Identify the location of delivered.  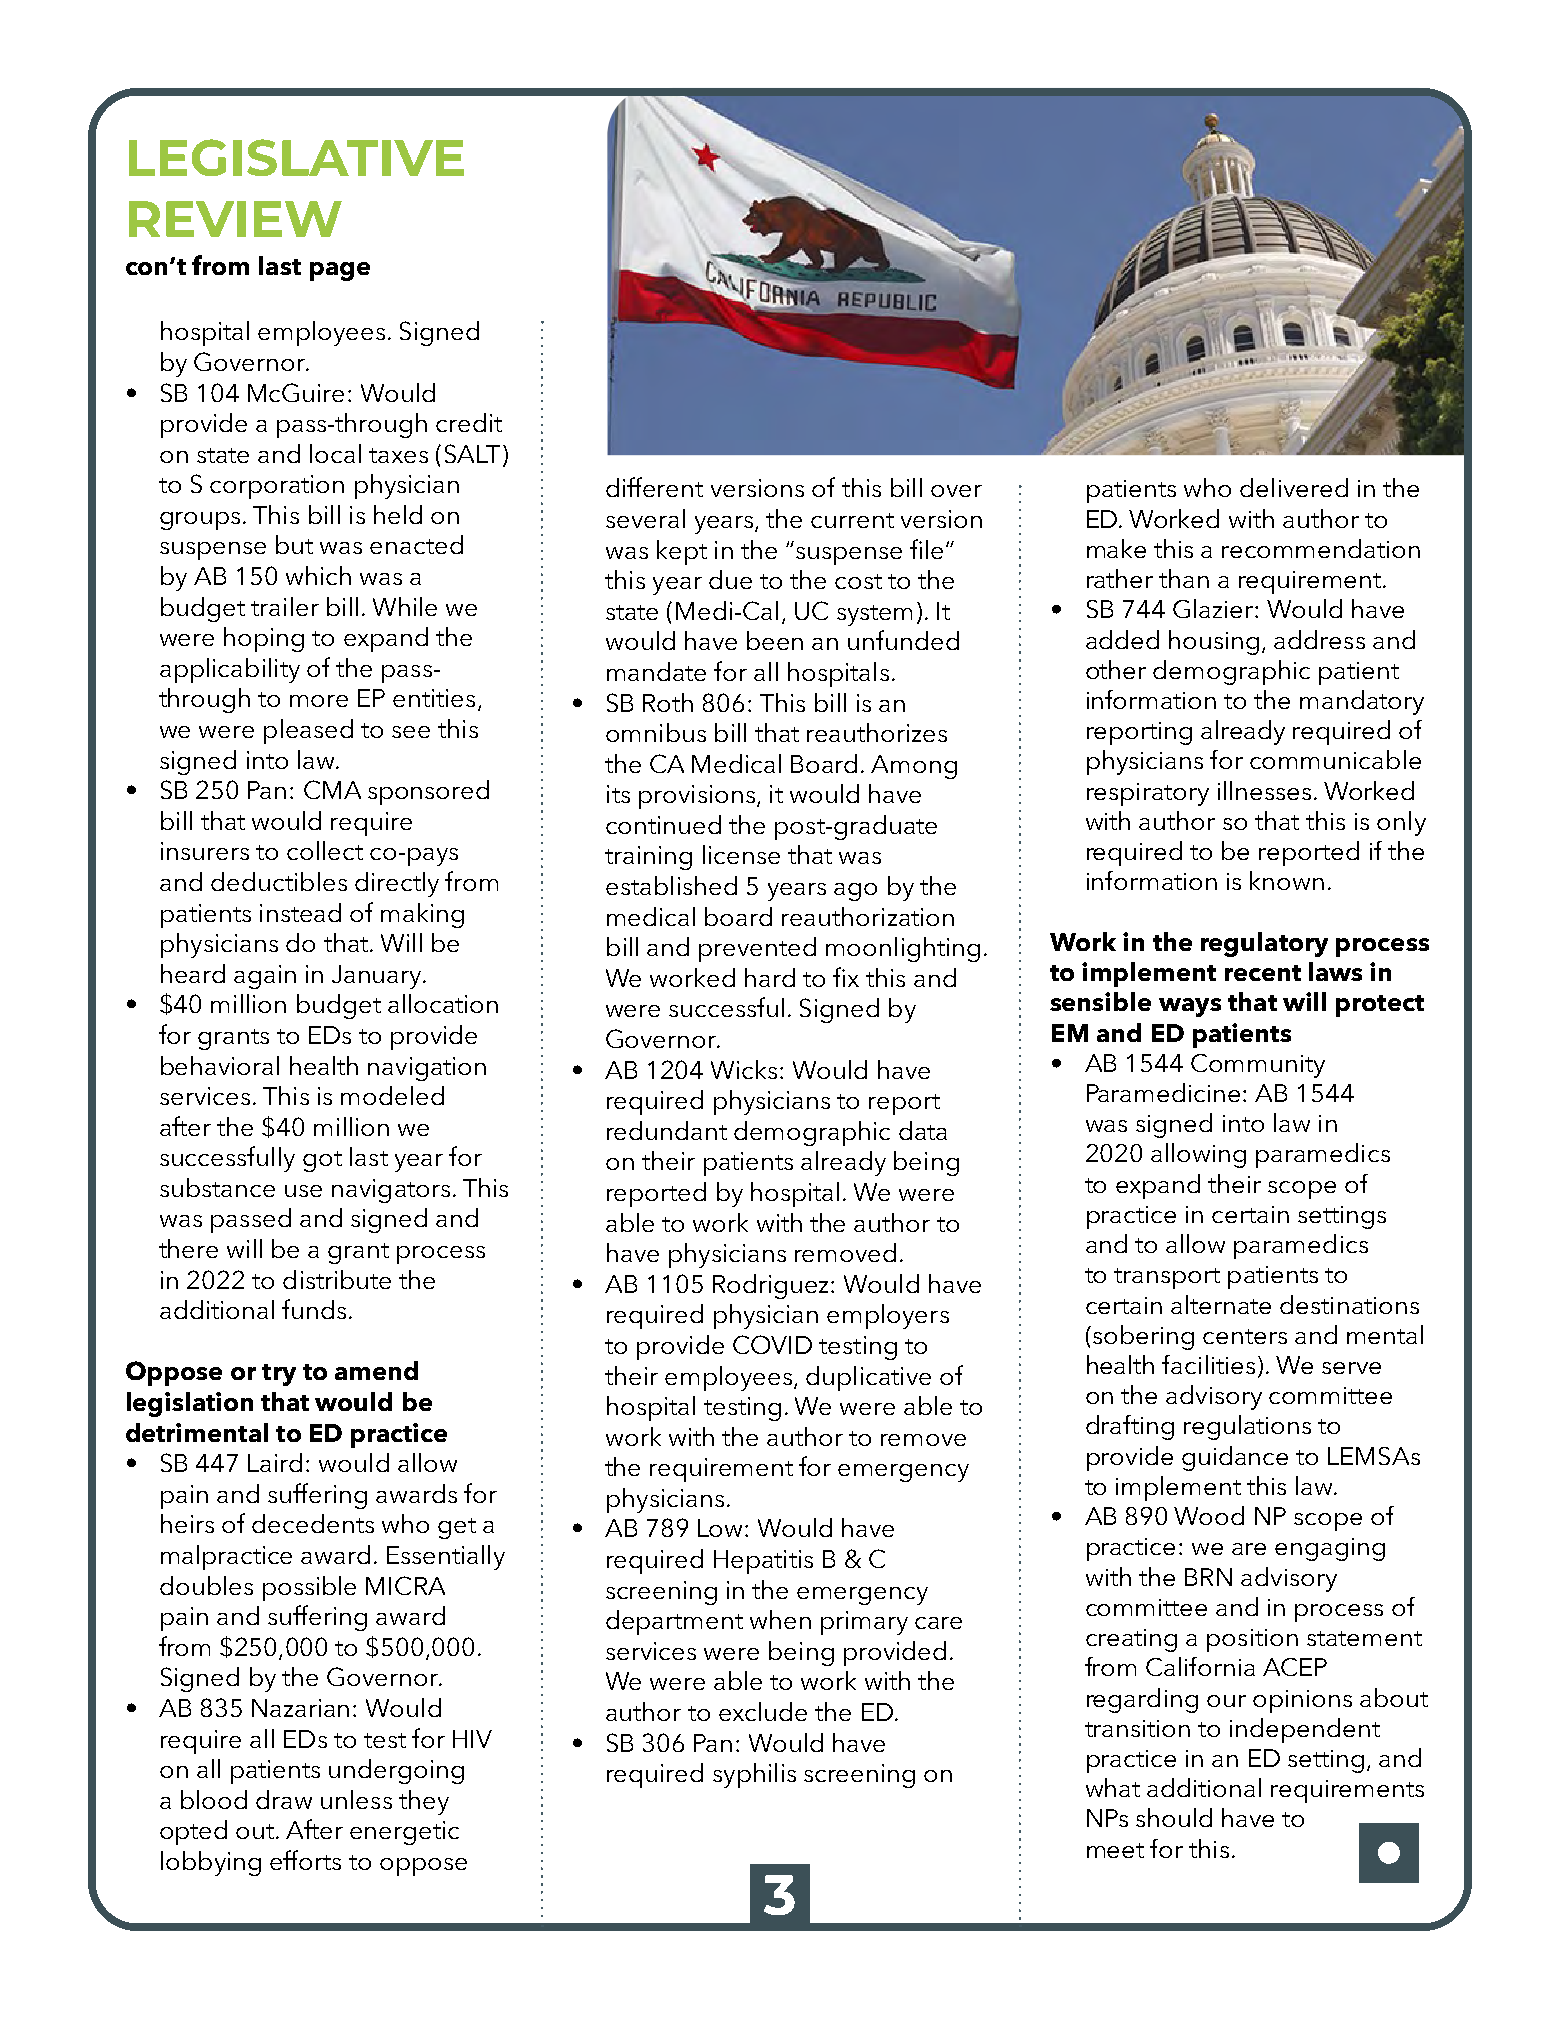
(1294, 487).
